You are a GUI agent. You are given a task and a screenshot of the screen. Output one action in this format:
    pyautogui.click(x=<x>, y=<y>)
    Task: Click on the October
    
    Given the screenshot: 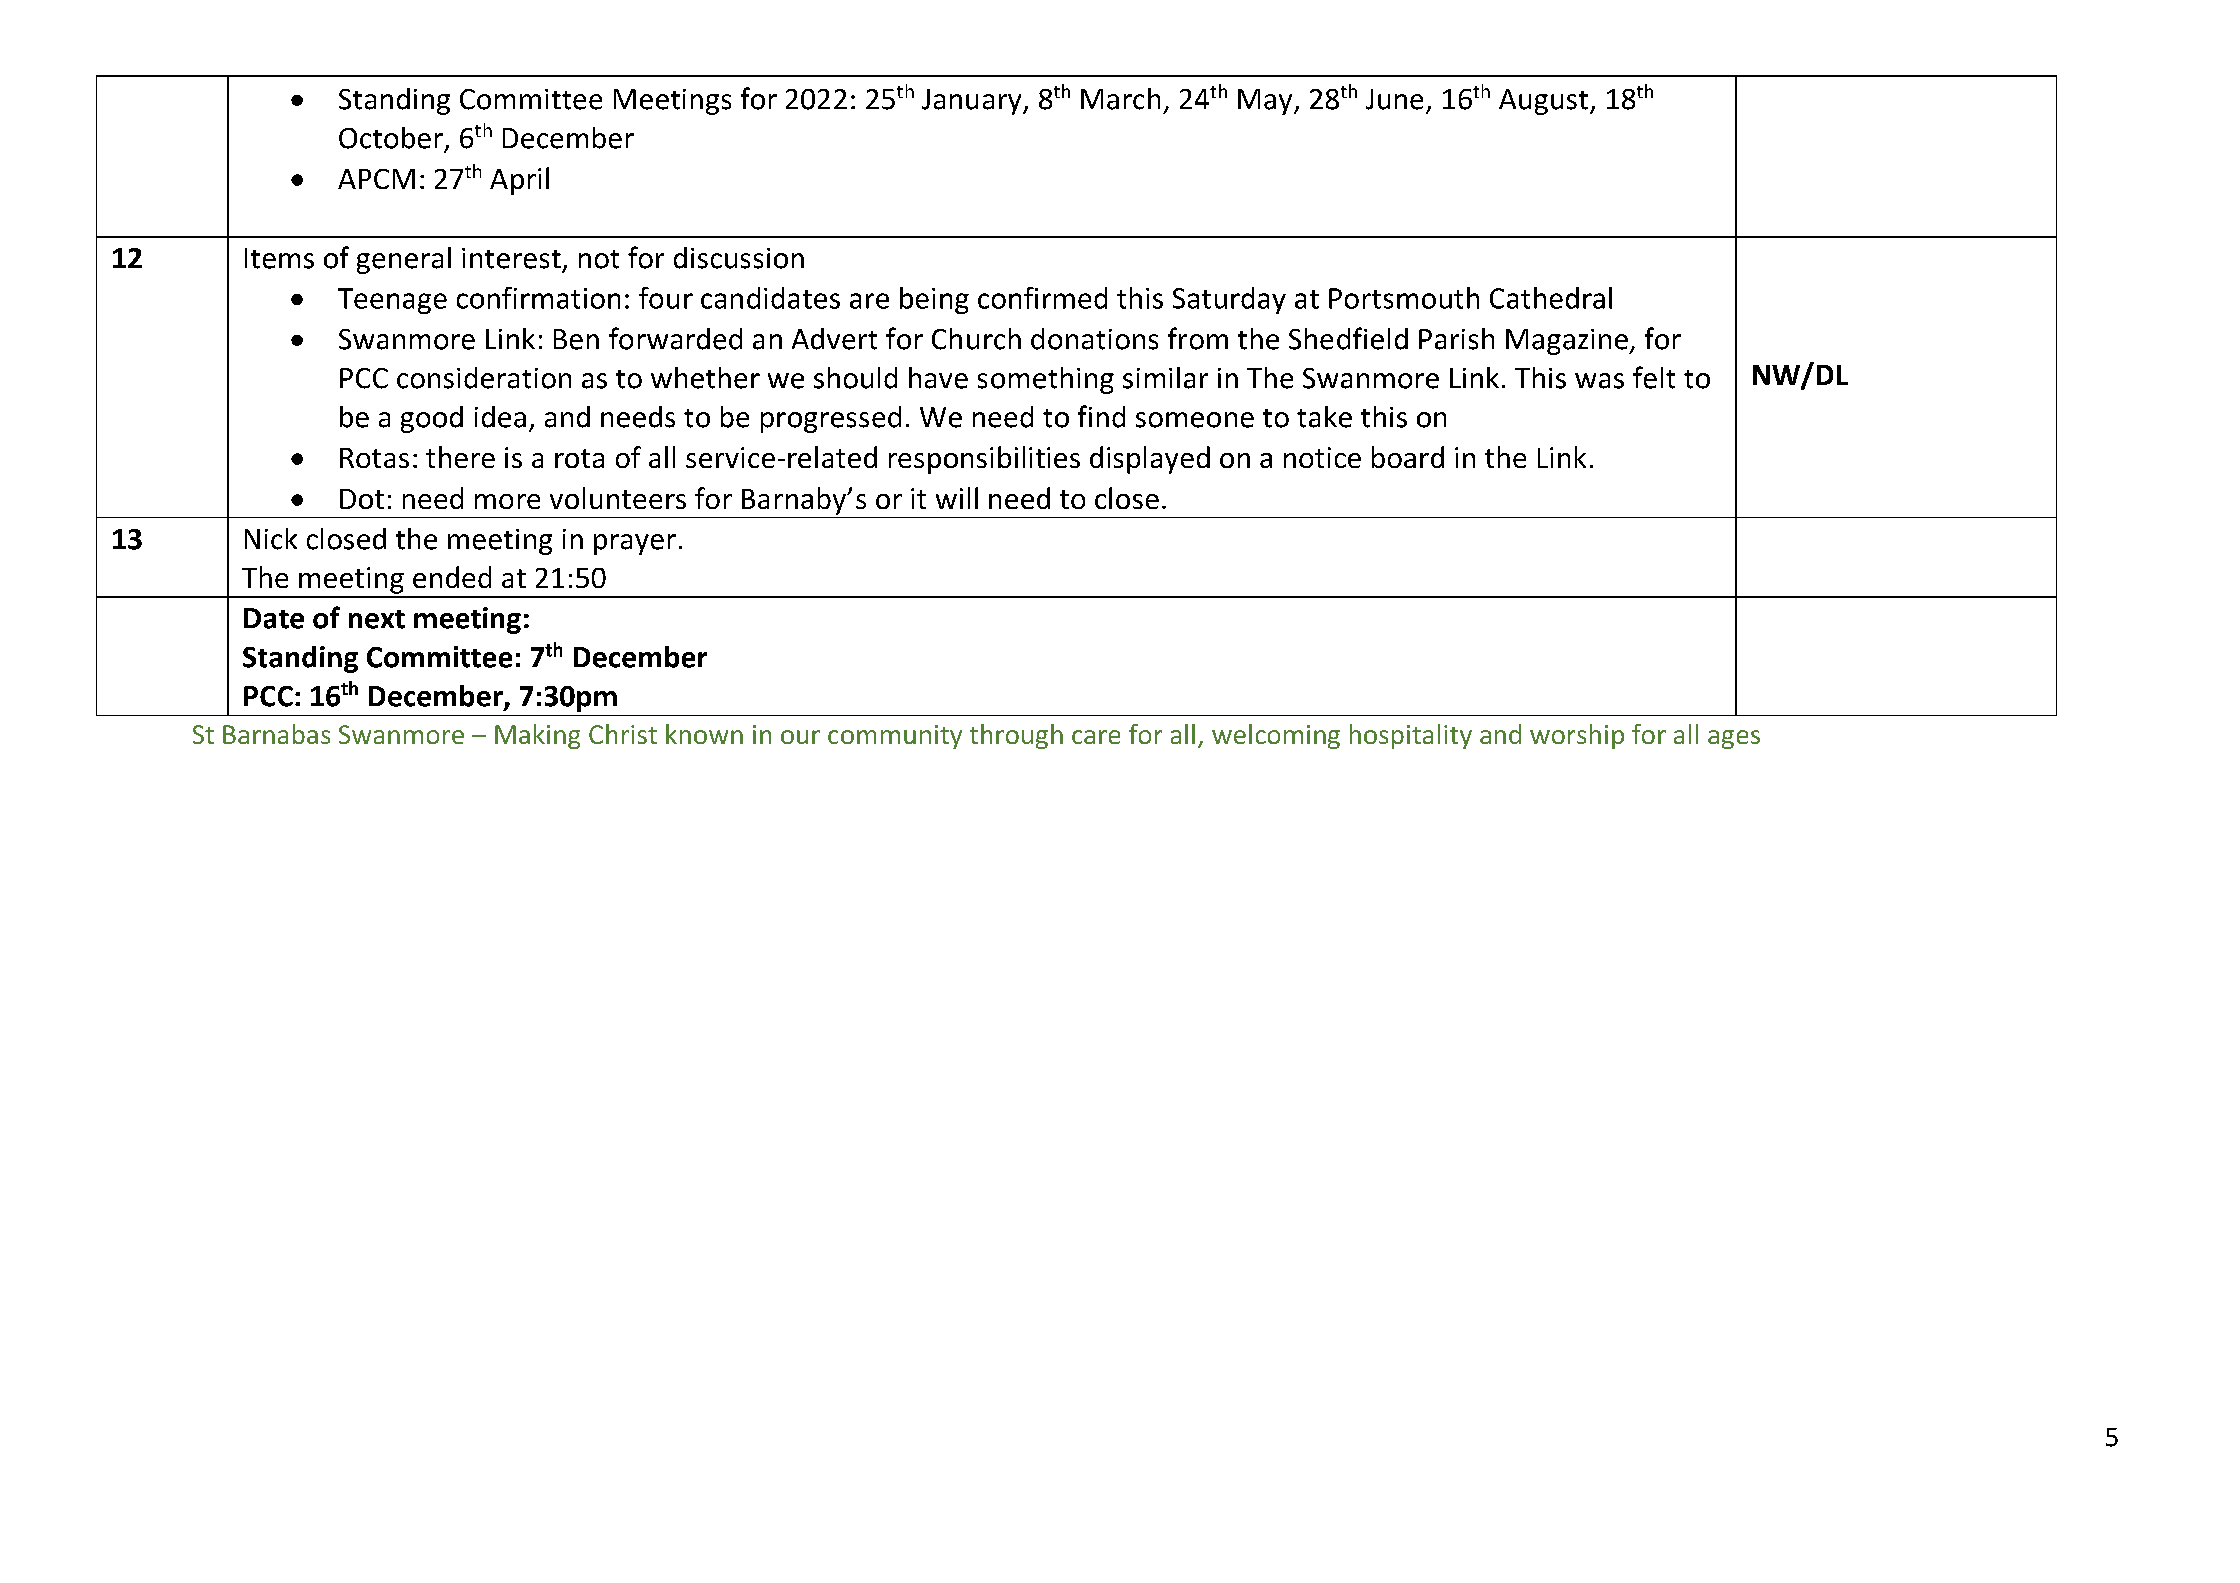 What is the action you would take?
    pyautogui.click(x=391, y=138)
